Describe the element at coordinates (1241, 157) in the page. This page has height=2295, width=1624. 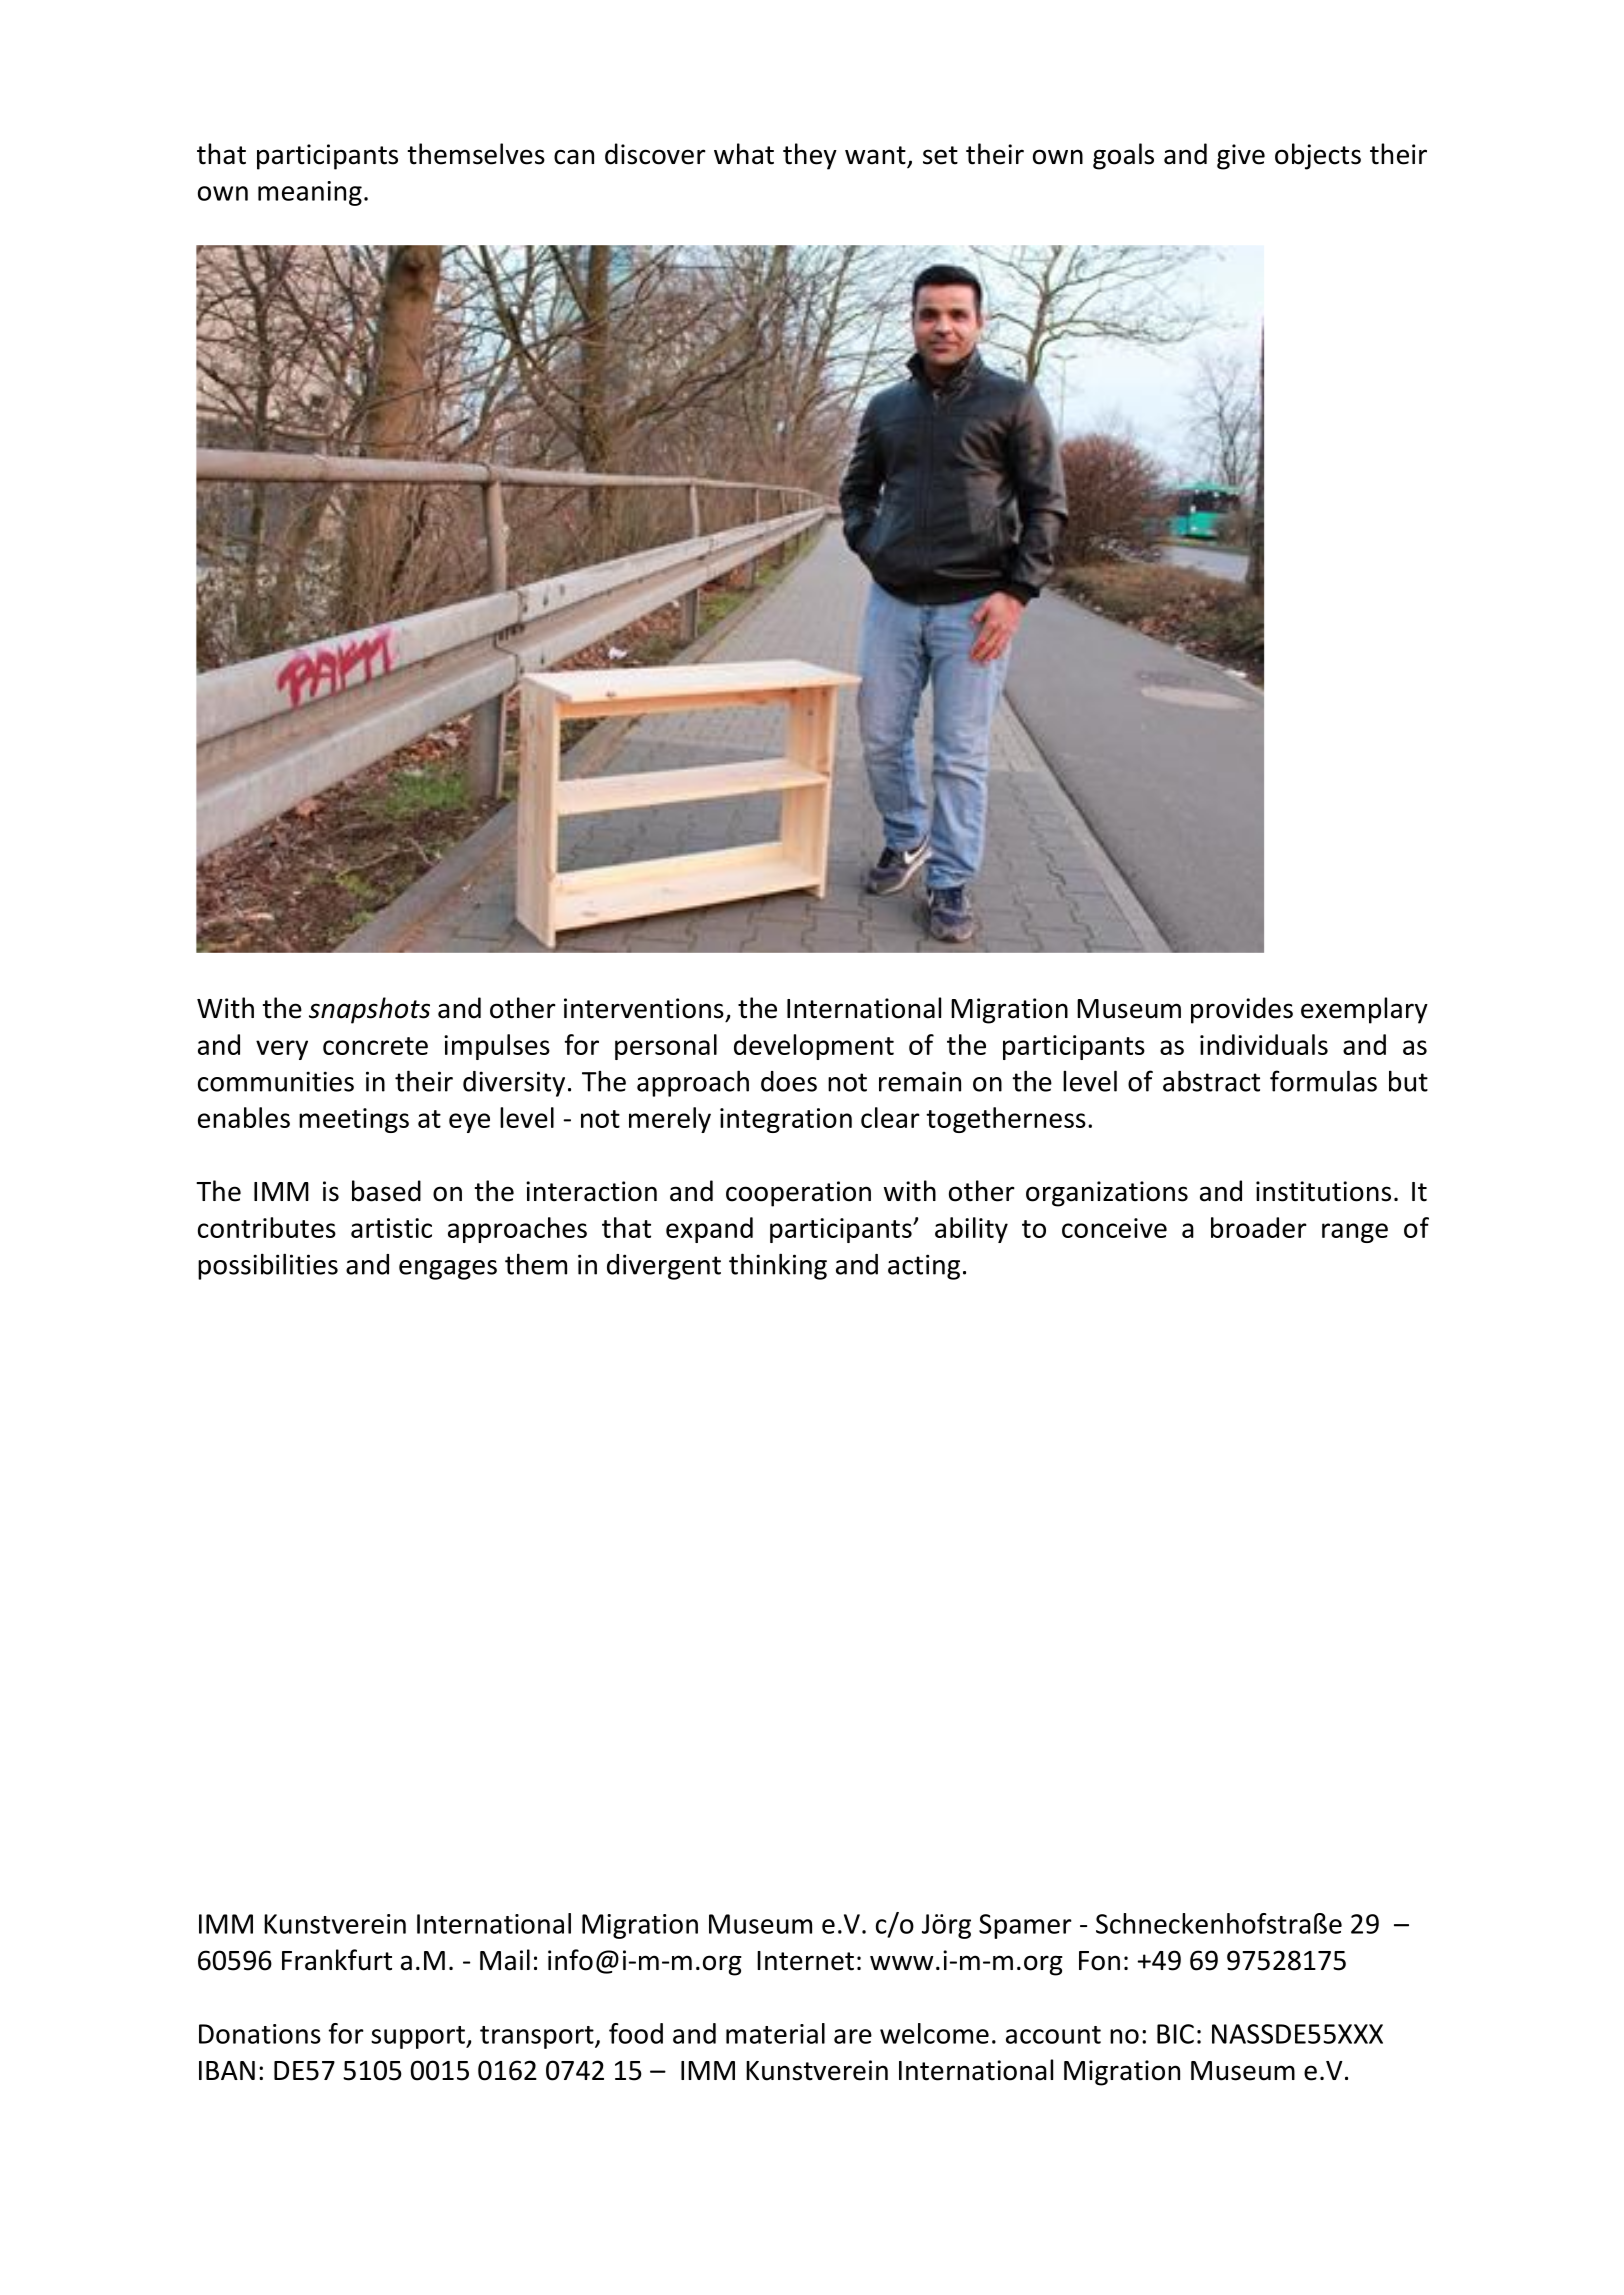
I see `give` at that location.
